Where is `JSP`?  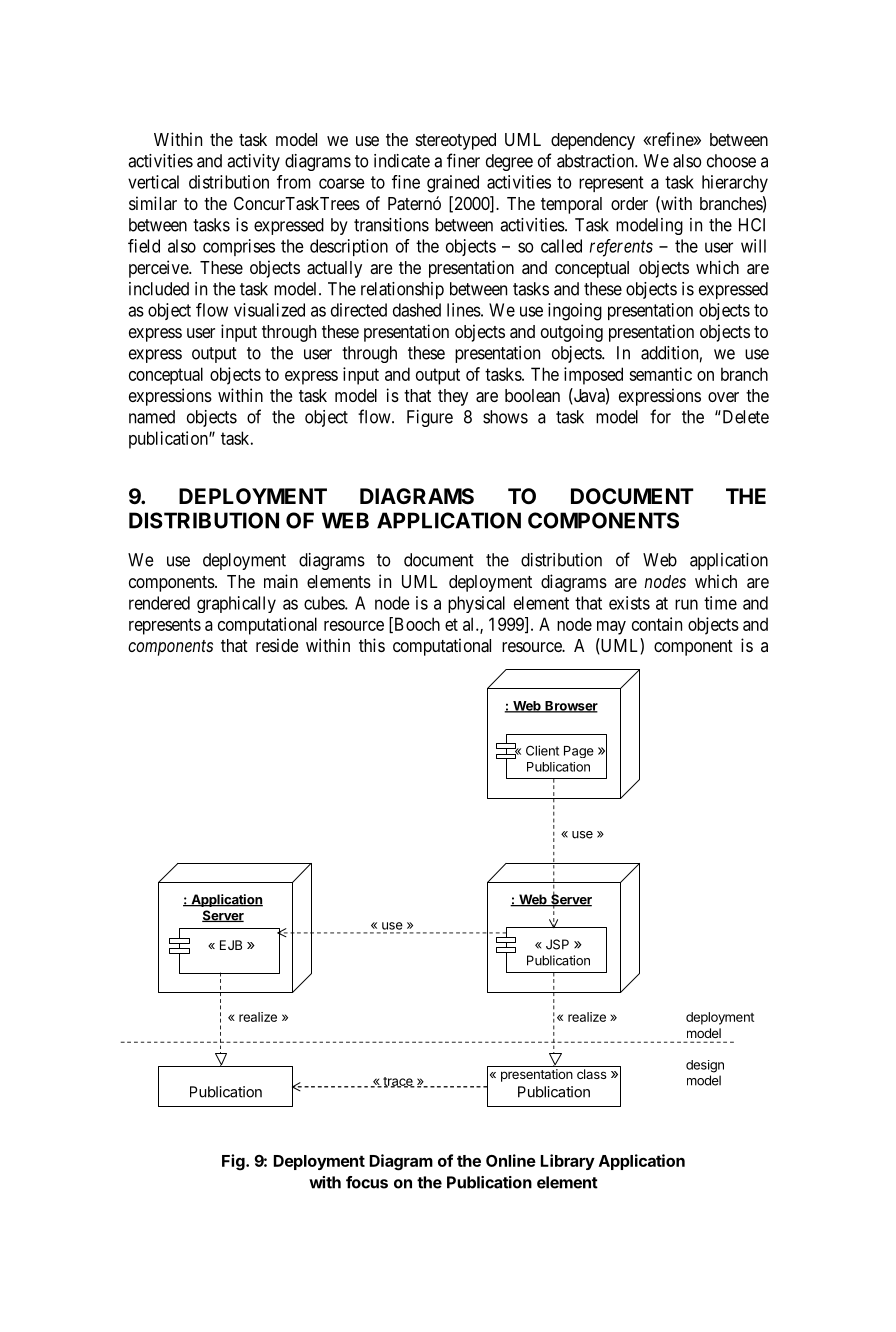
JSP is located at coordinates (557, 944).
